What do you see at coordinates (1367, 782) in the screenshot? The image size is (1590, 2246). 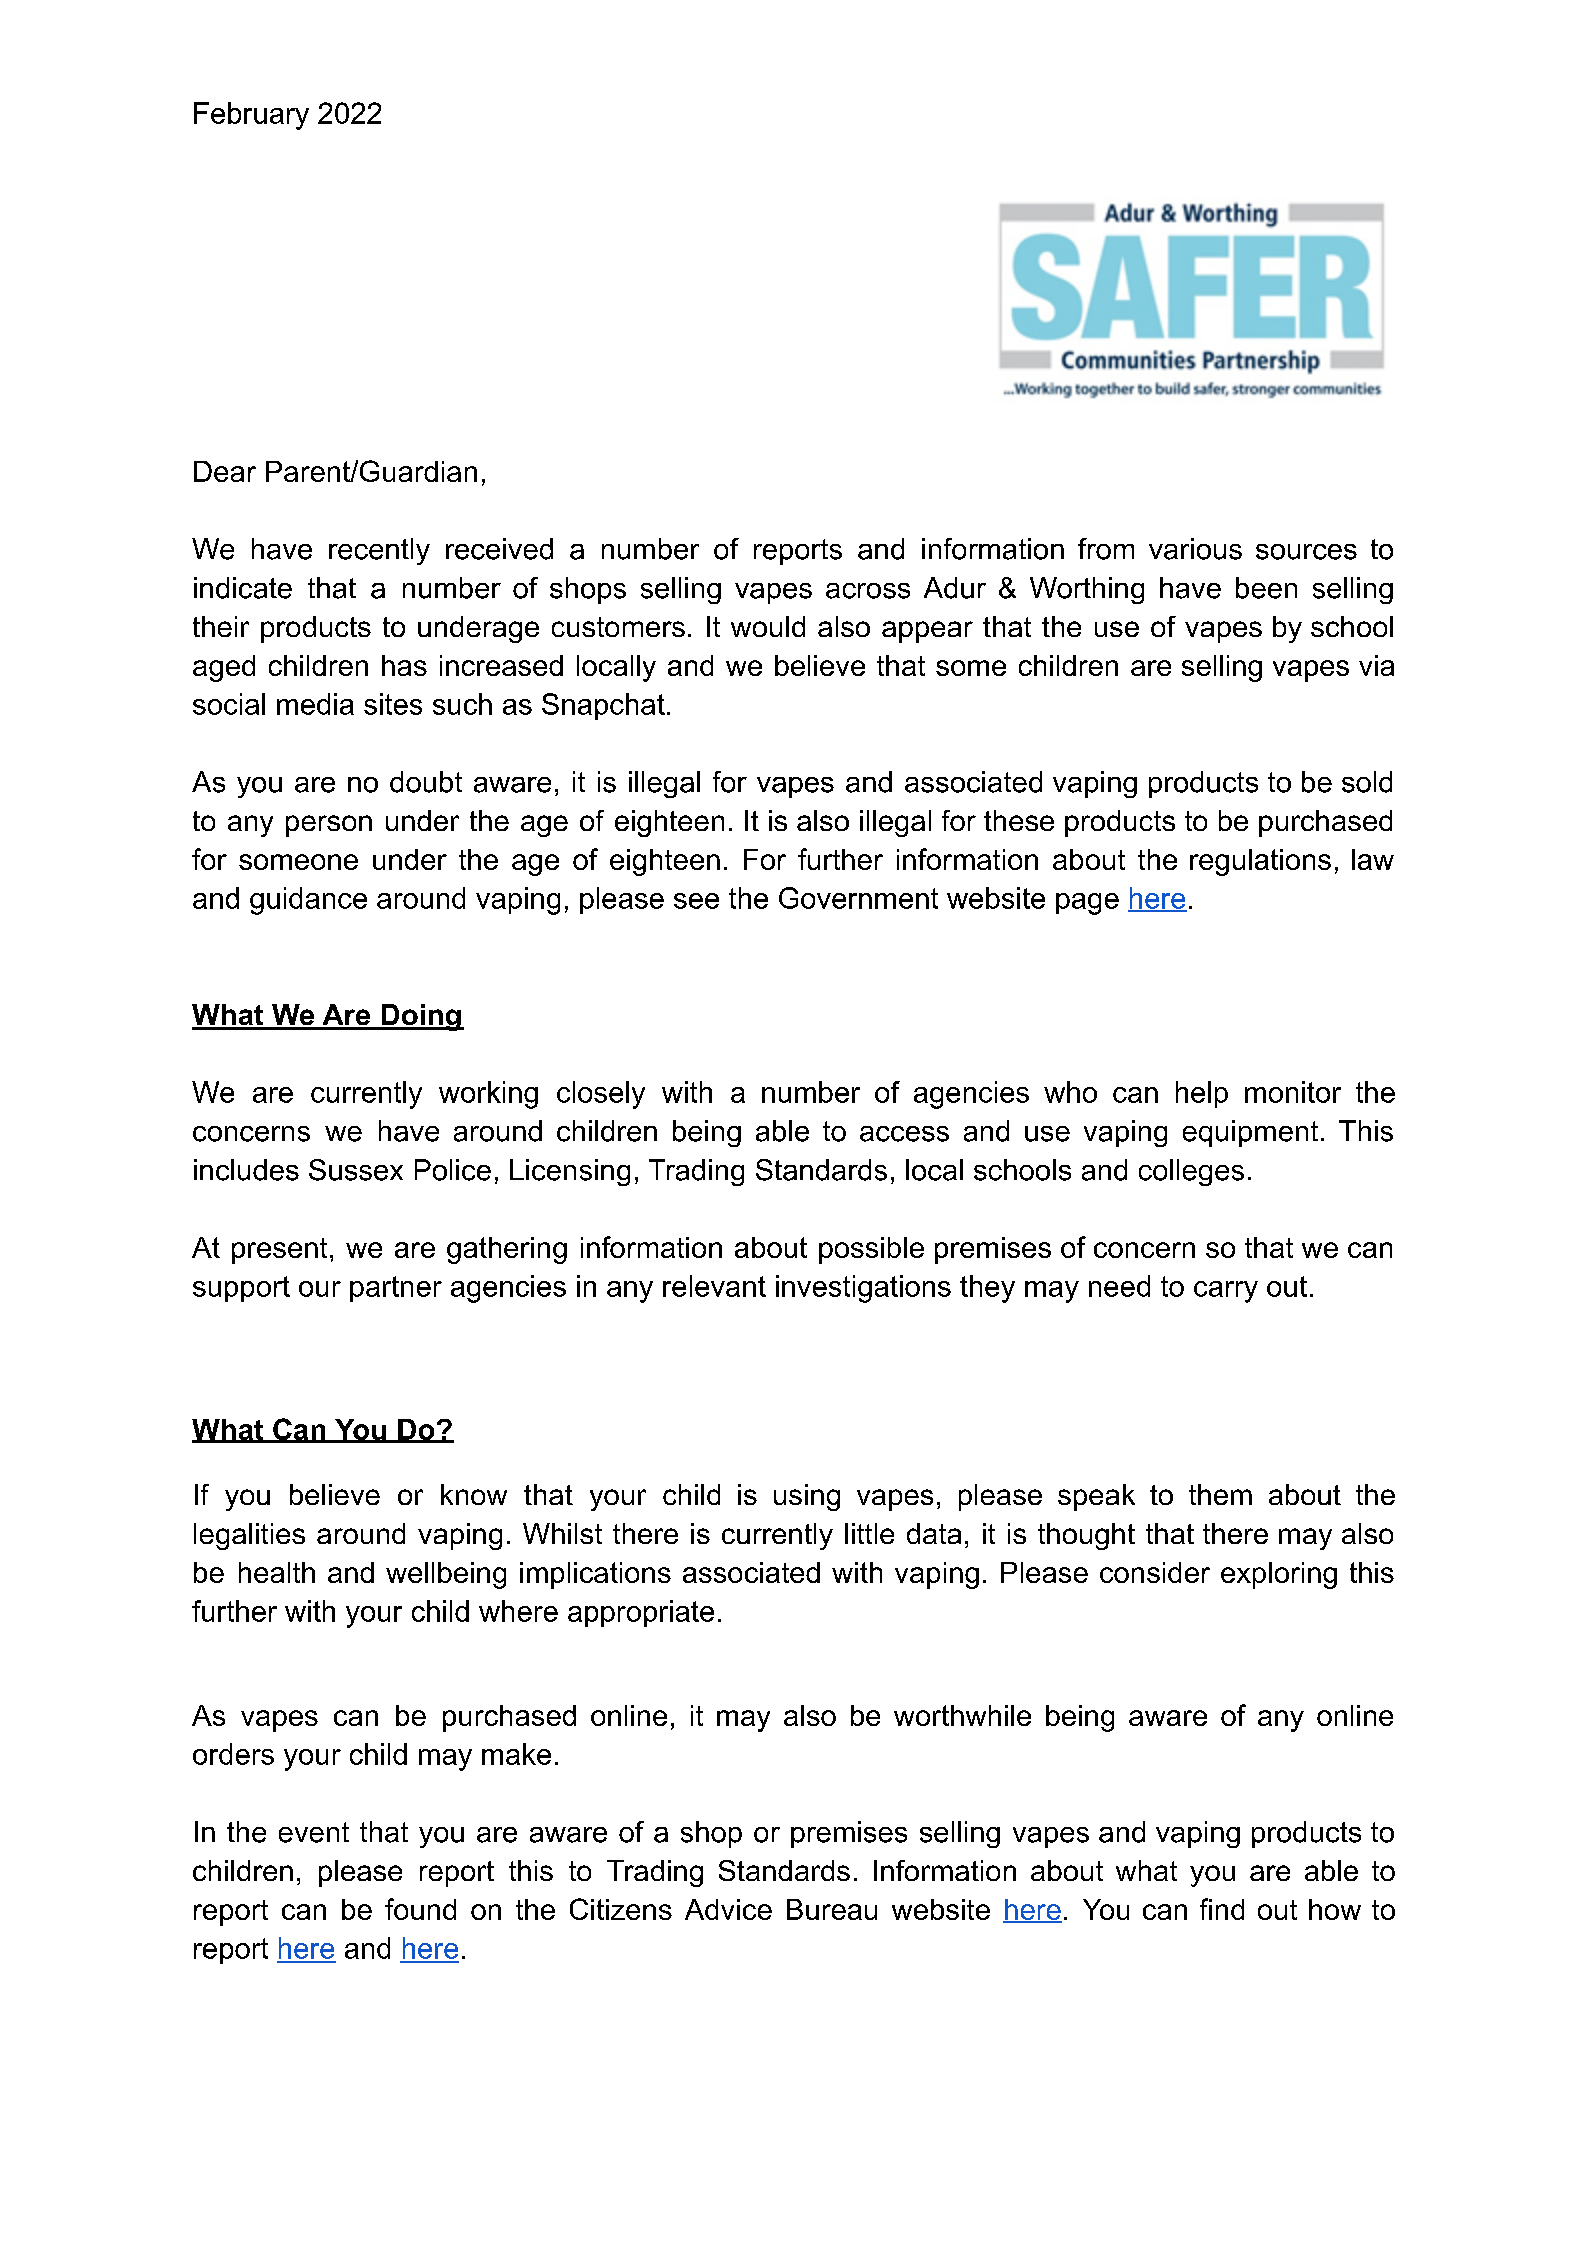 I see `sold` at bounding box center [1367, 782].
